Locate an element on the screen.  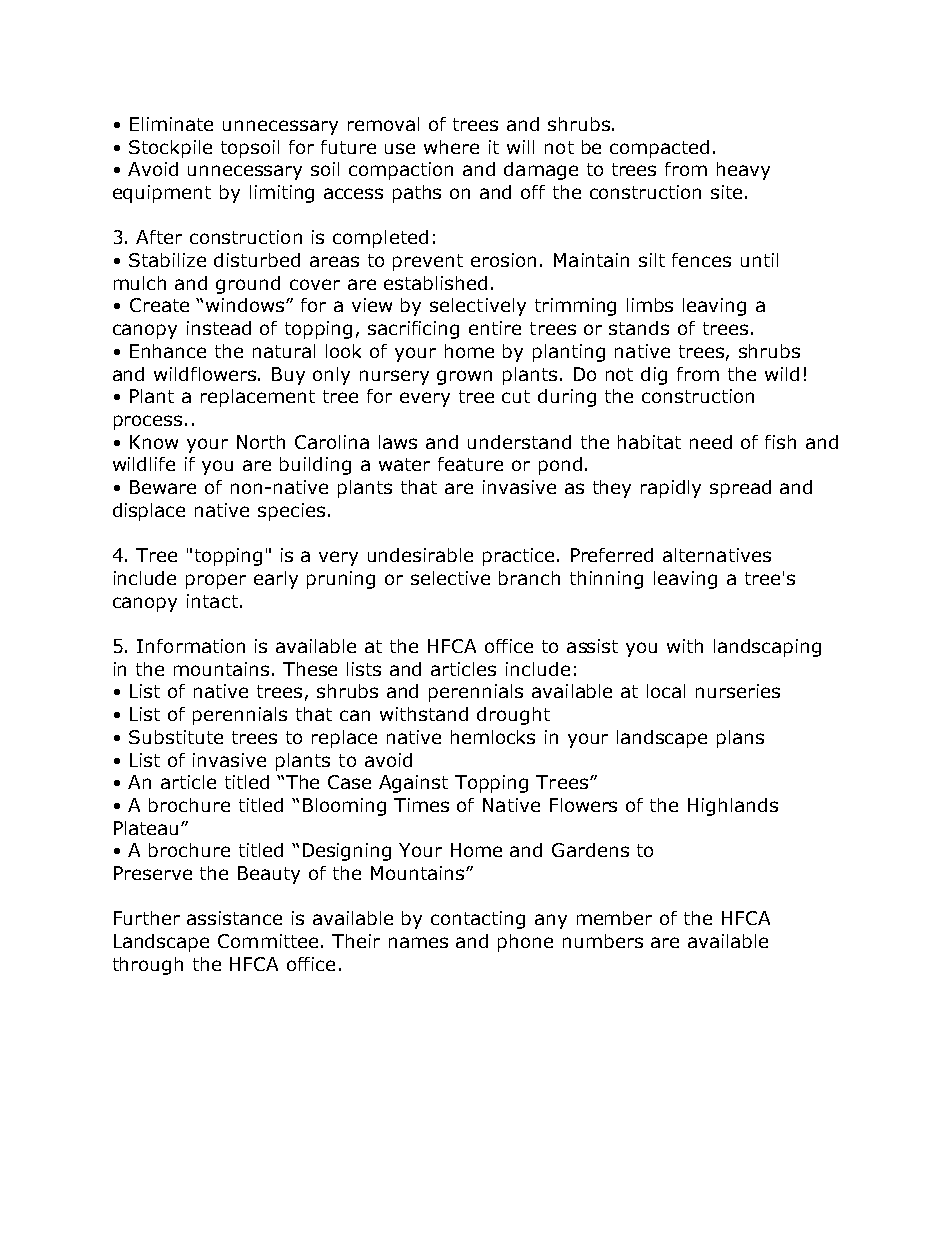
grown is located at coordinates (464, 377).
